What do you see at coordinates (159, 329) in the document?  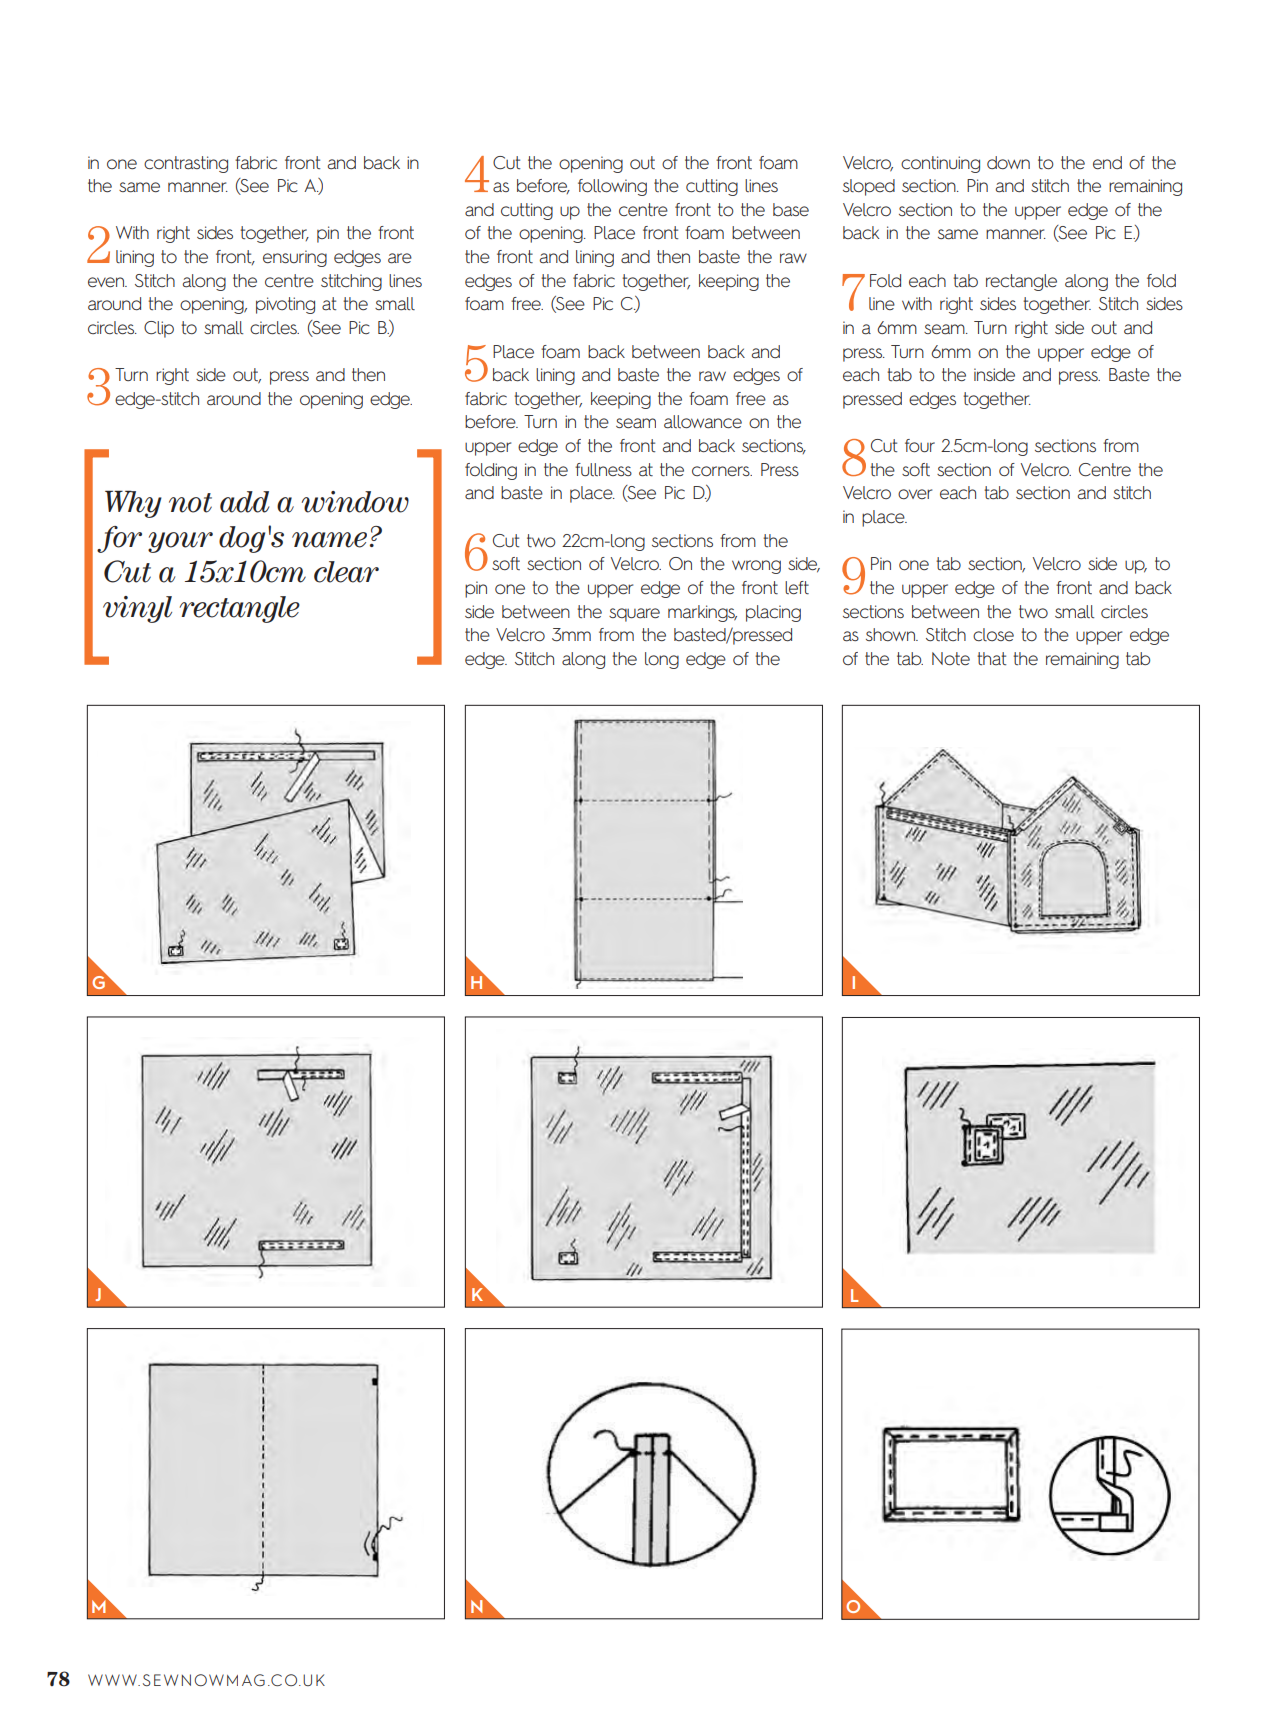 I see `Clip` at bounding box center [159, 329].
